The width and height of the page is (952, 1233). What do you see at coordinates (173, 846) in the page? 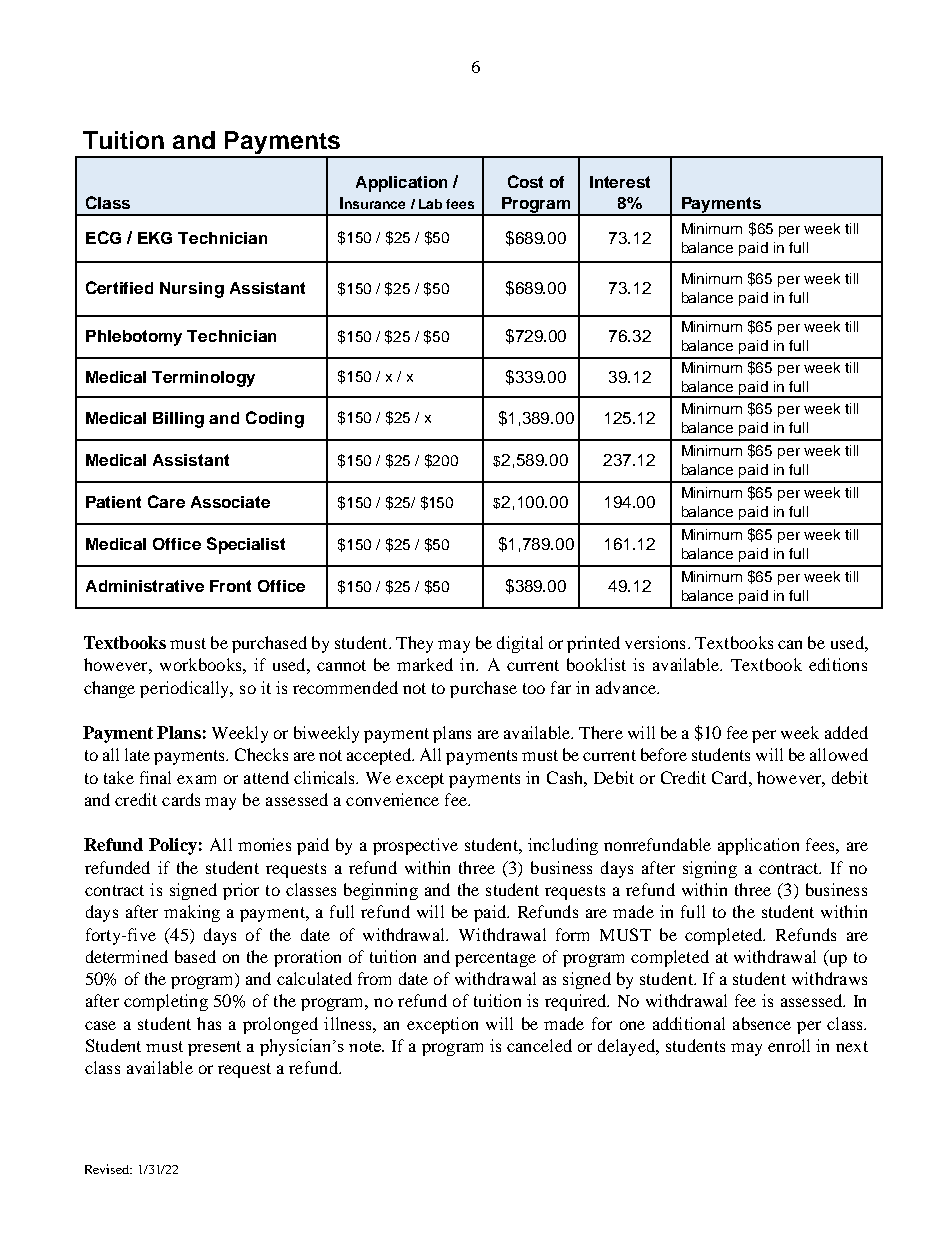
I see `Policy` at bounding box center [173, 846].
